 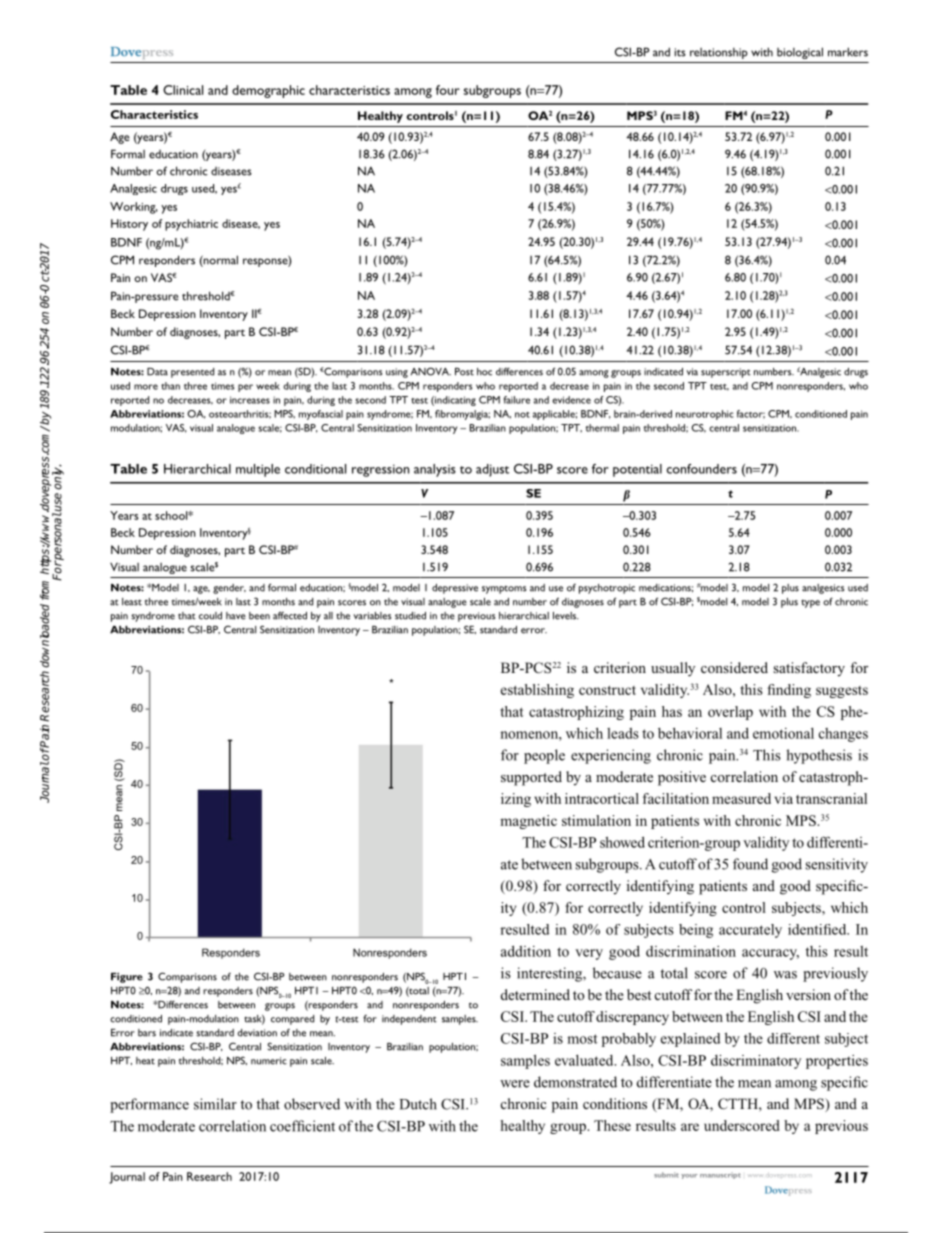 I want to click on Clinical, so click(x=183, y=90).
